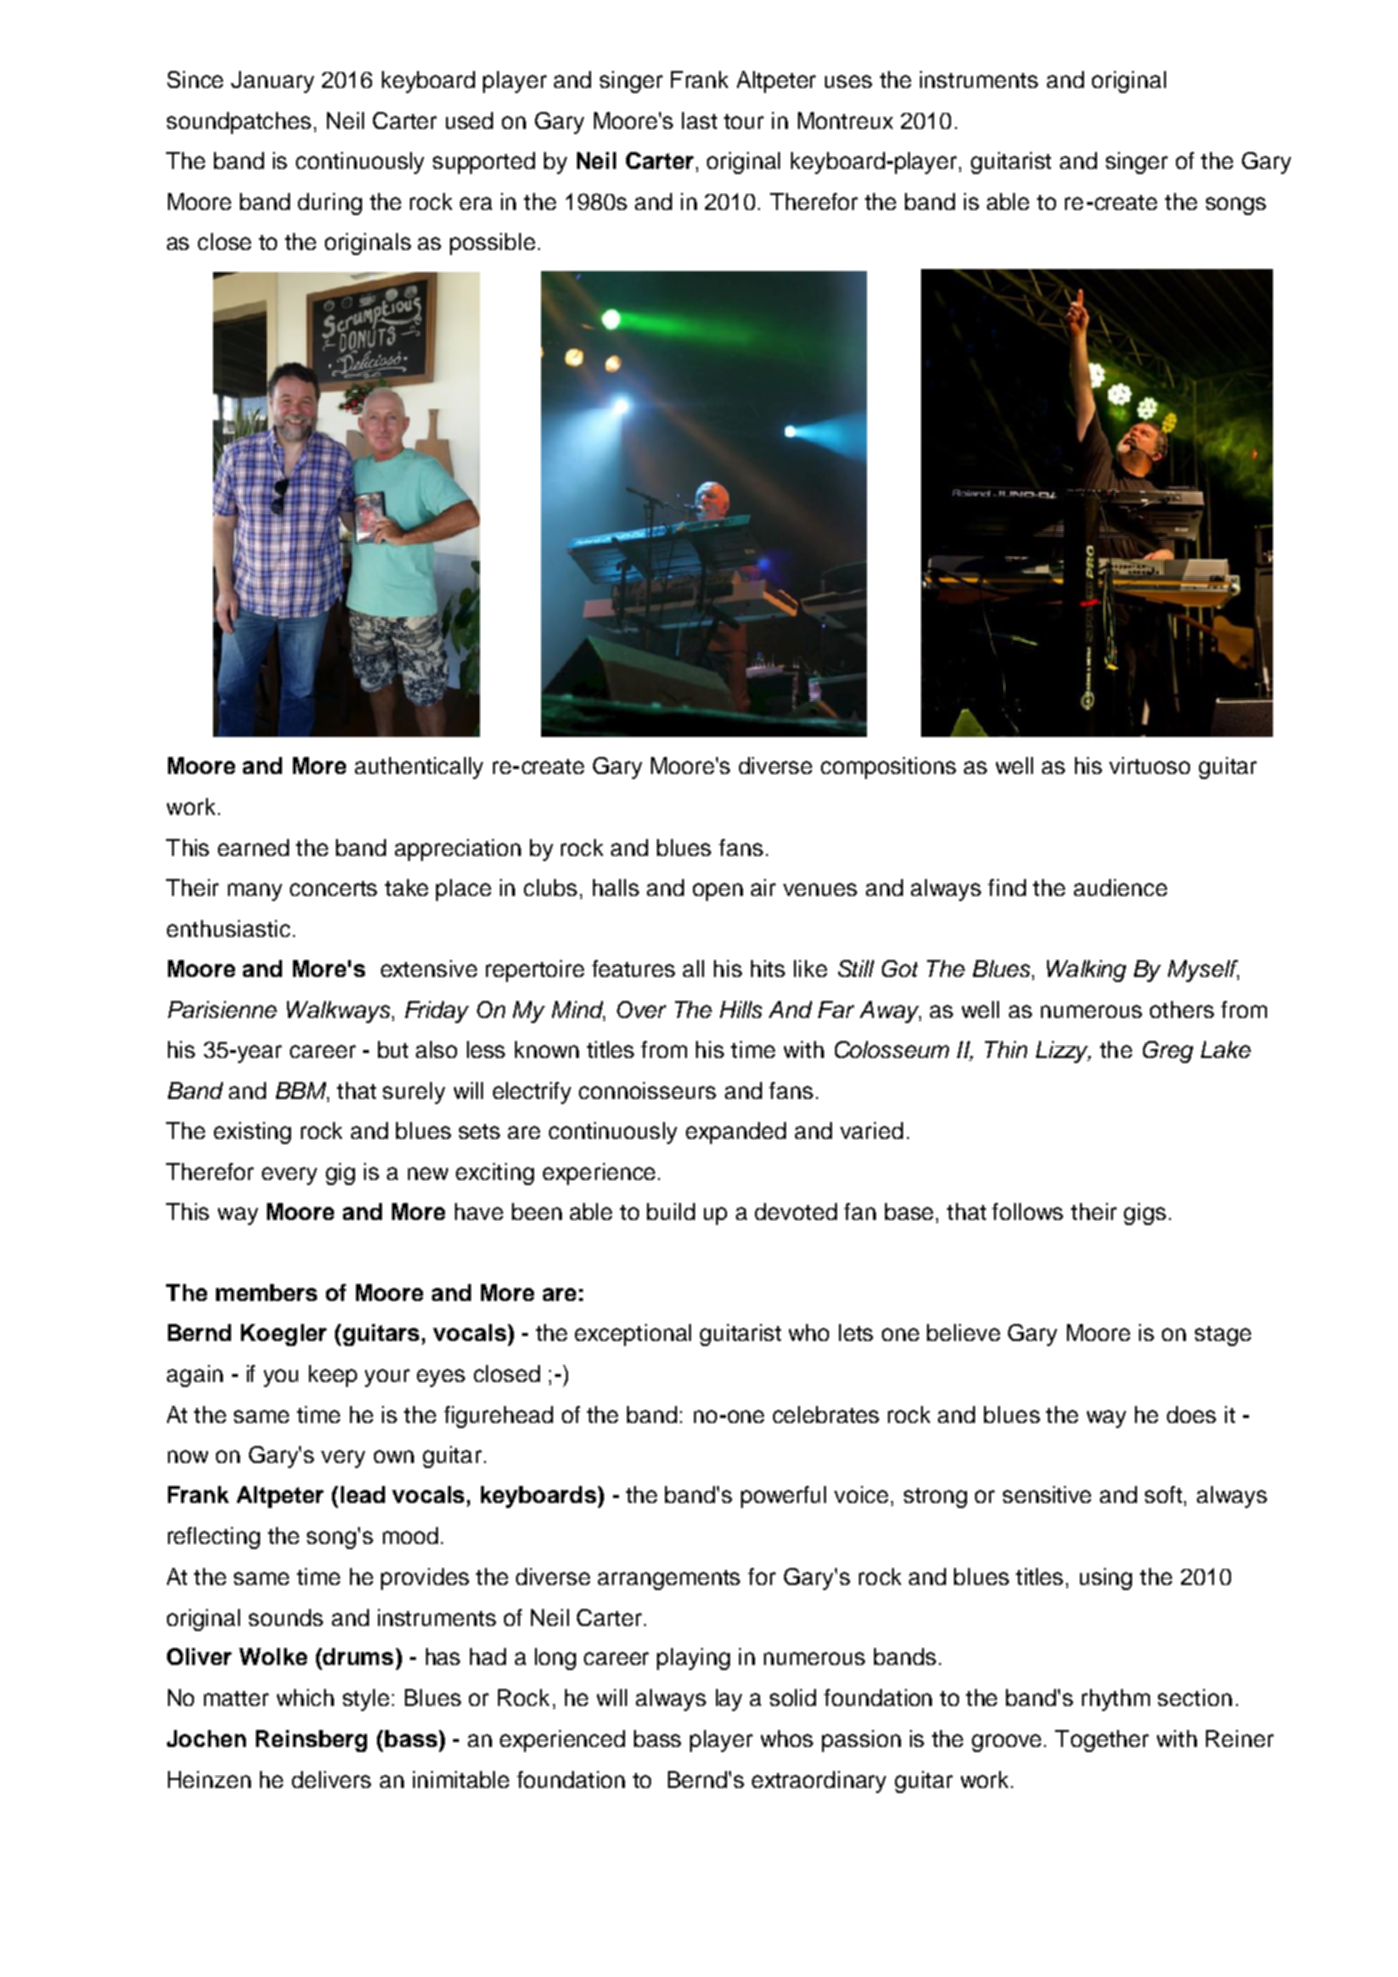 The height and width of the document is (1977, 1398). What do you see at coordinates (699, 120) in the document?
I see `last` at bounding box center [699, 120].
